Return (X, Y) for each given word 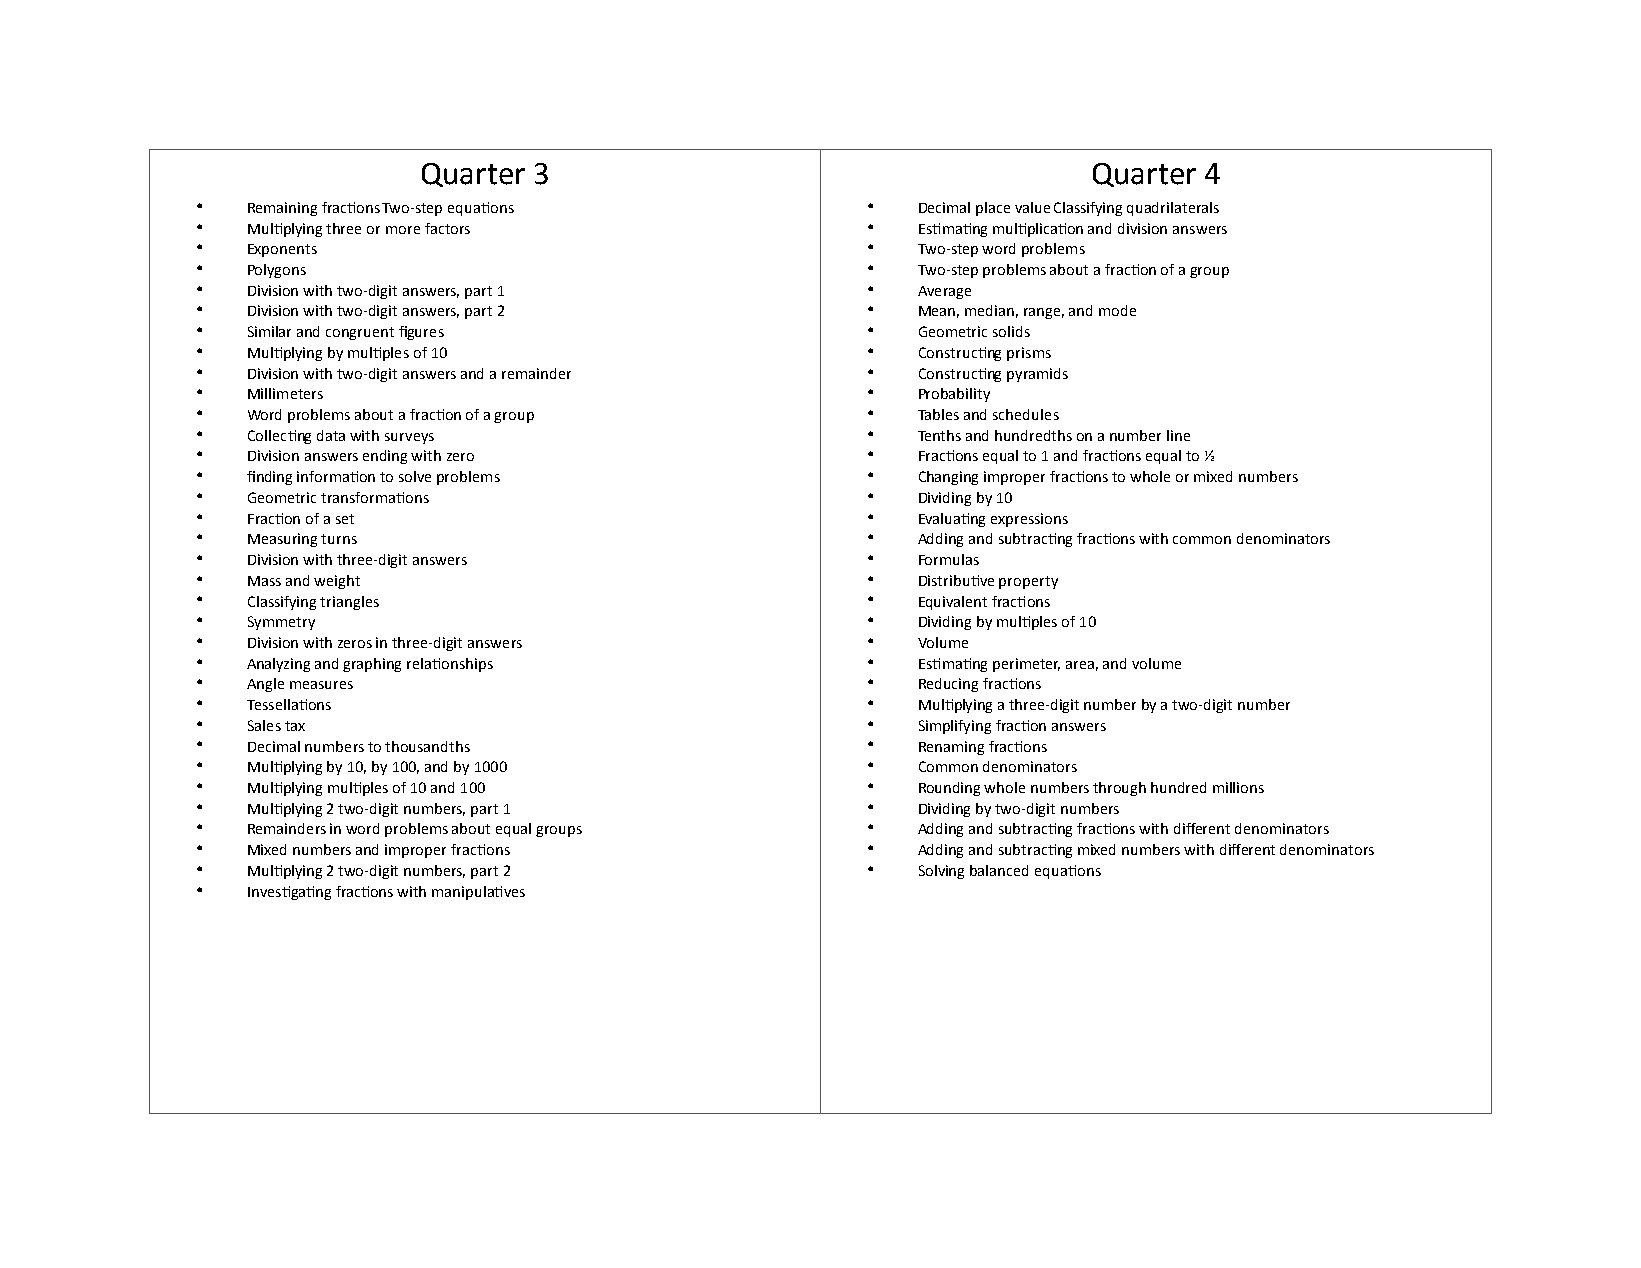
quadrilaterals (1173, 209)
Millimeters (285, 393)
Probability (954, 395)
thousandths (427, 746)
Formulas (949, 559)
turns (339, 539)
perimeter (1026, 665)
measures (321, 685)
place (993, 209)
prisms (1029, 354)
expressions (1029, 520)
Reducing (948, 685)
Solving (941, 872)
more (403, 230)
